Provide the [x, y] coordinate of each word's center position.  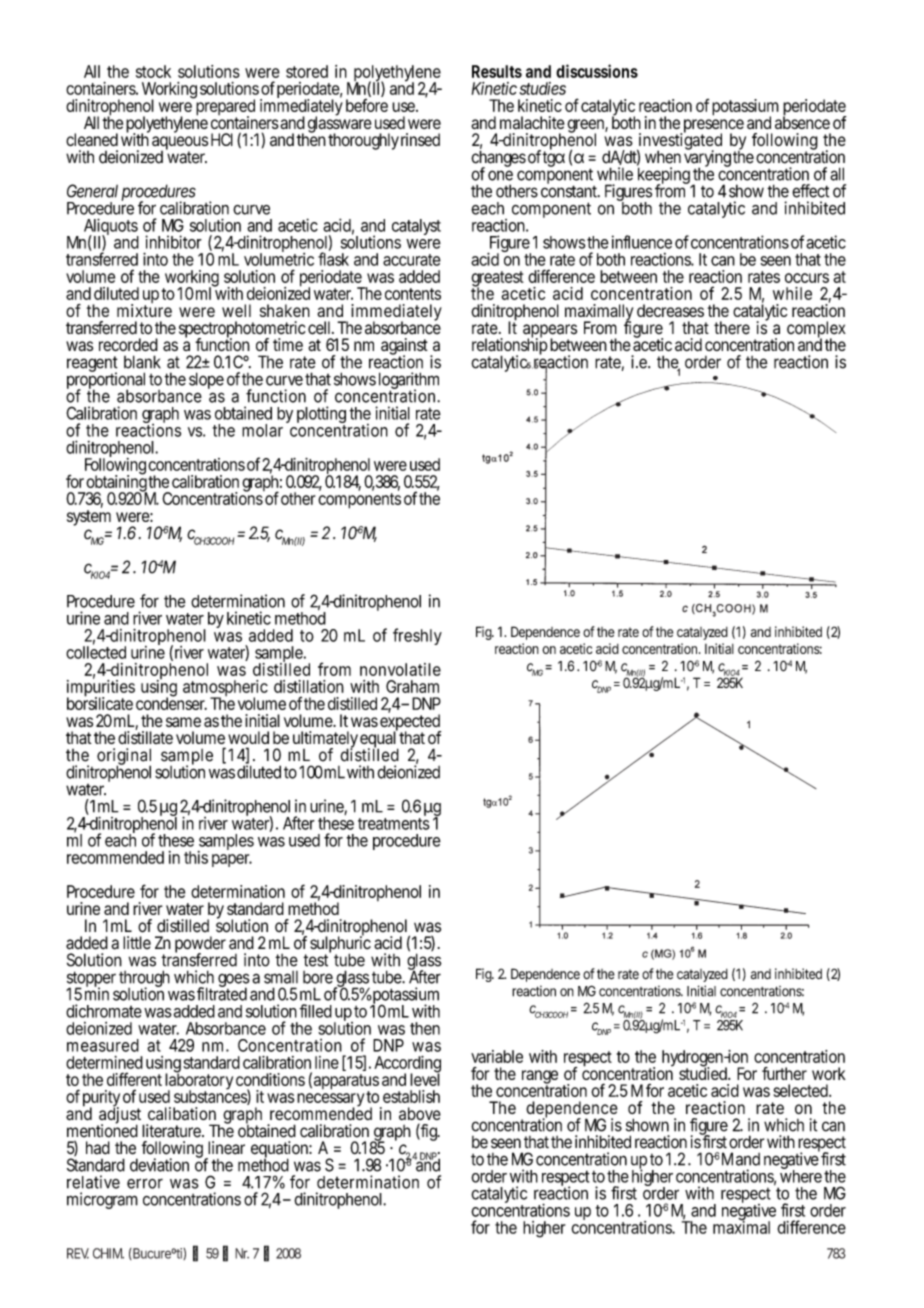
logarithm [409, 382]
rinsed [420, 139]
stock [153, 71]
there [732, 328]
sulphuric [340, 945]
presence [714, 127]
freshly [417, 636]
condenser [171, 702]
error [145, 1183]
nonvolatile [400, 669]
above [420, 1113]
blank [142, 362]
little [137, 943]
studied [704, 1072]
